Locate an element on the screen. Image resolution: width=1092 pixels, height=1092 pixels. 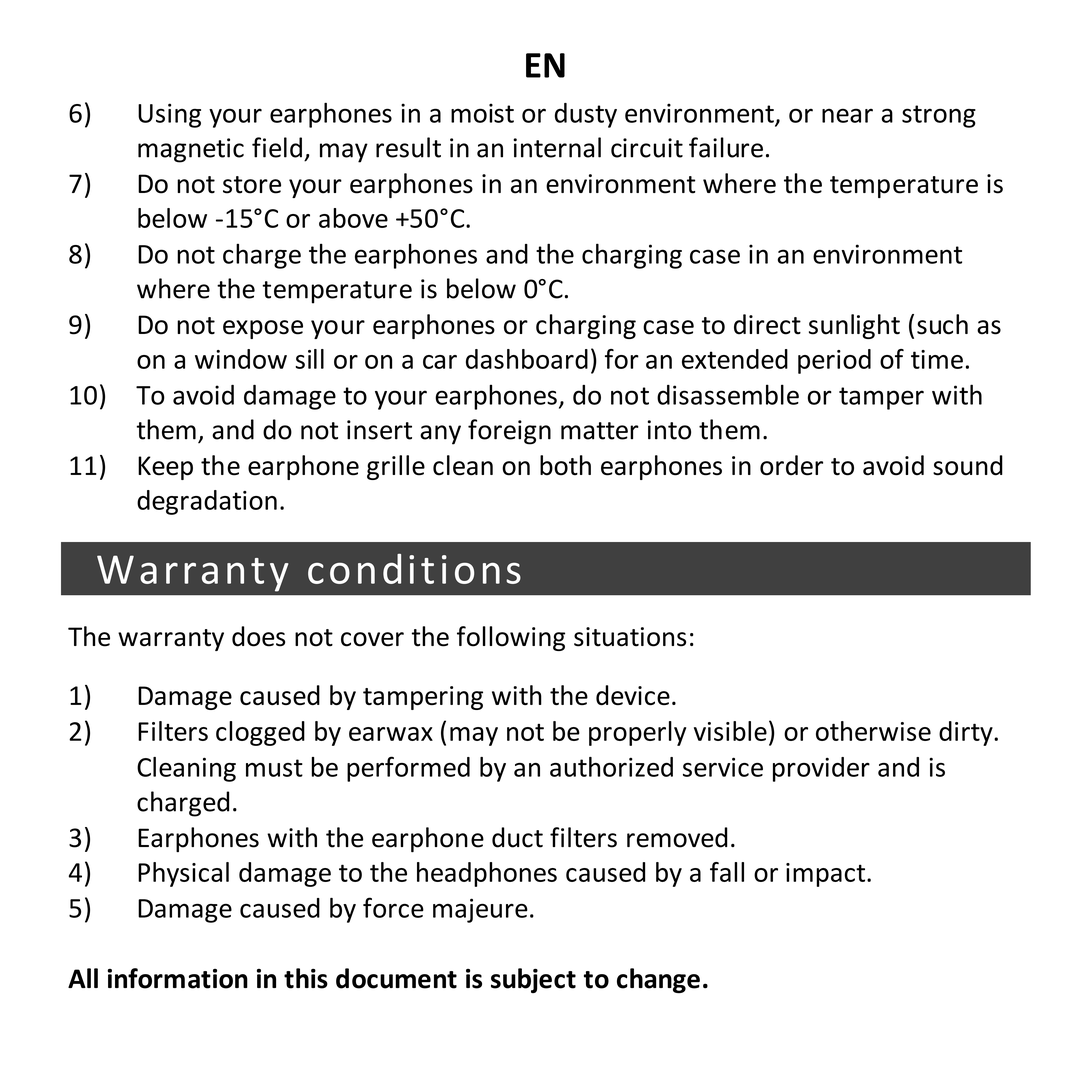
near is located at coordinates (847, 115).
